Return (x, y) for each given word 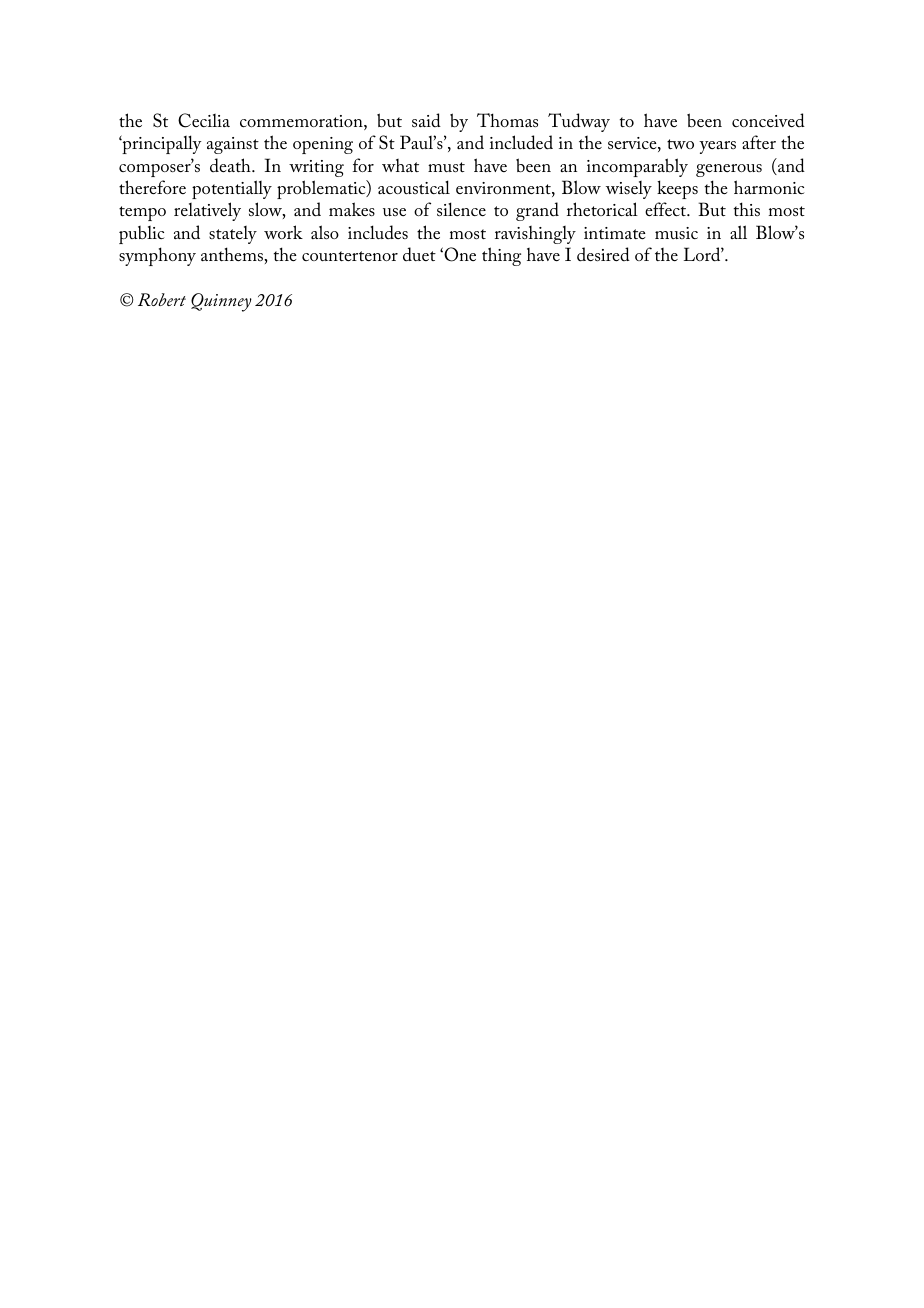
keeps (677, 189)
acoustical (414, 187)
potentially (232, 189)
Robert (162, 299)
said (426, 120)
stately (233, 235)
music (676, 233)
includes (378, 232)
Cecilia (204, 120)
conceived (768, 120)
